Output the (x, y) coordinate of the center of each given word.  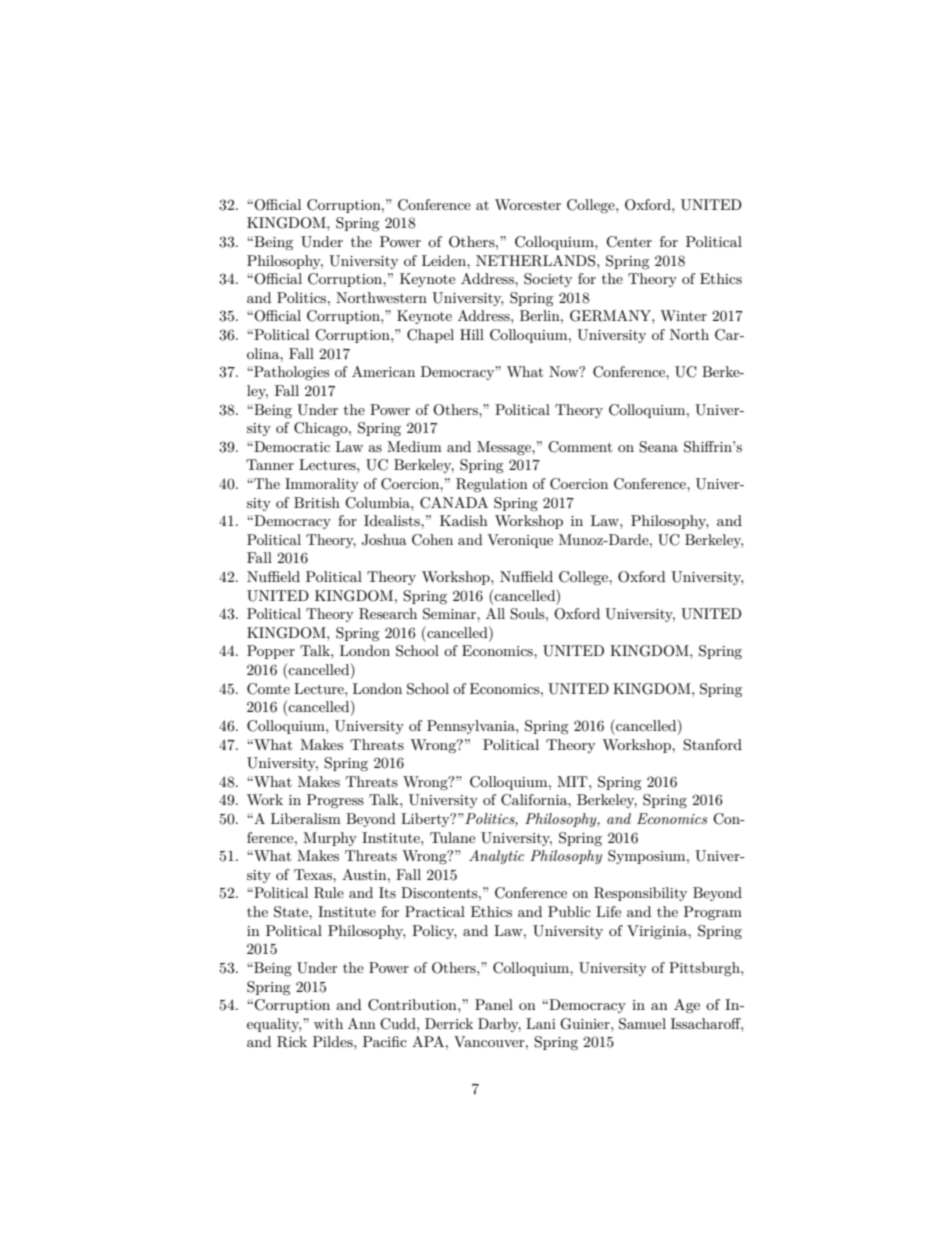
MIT (573, 781)
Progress (335, 801)
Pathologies (290, 373)
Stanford (712, 745)
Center (629, 242)
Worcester (528, 204)
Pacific (385, 1041)
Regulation (492, 485)
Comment (580, 447)
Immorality (322, 485)
